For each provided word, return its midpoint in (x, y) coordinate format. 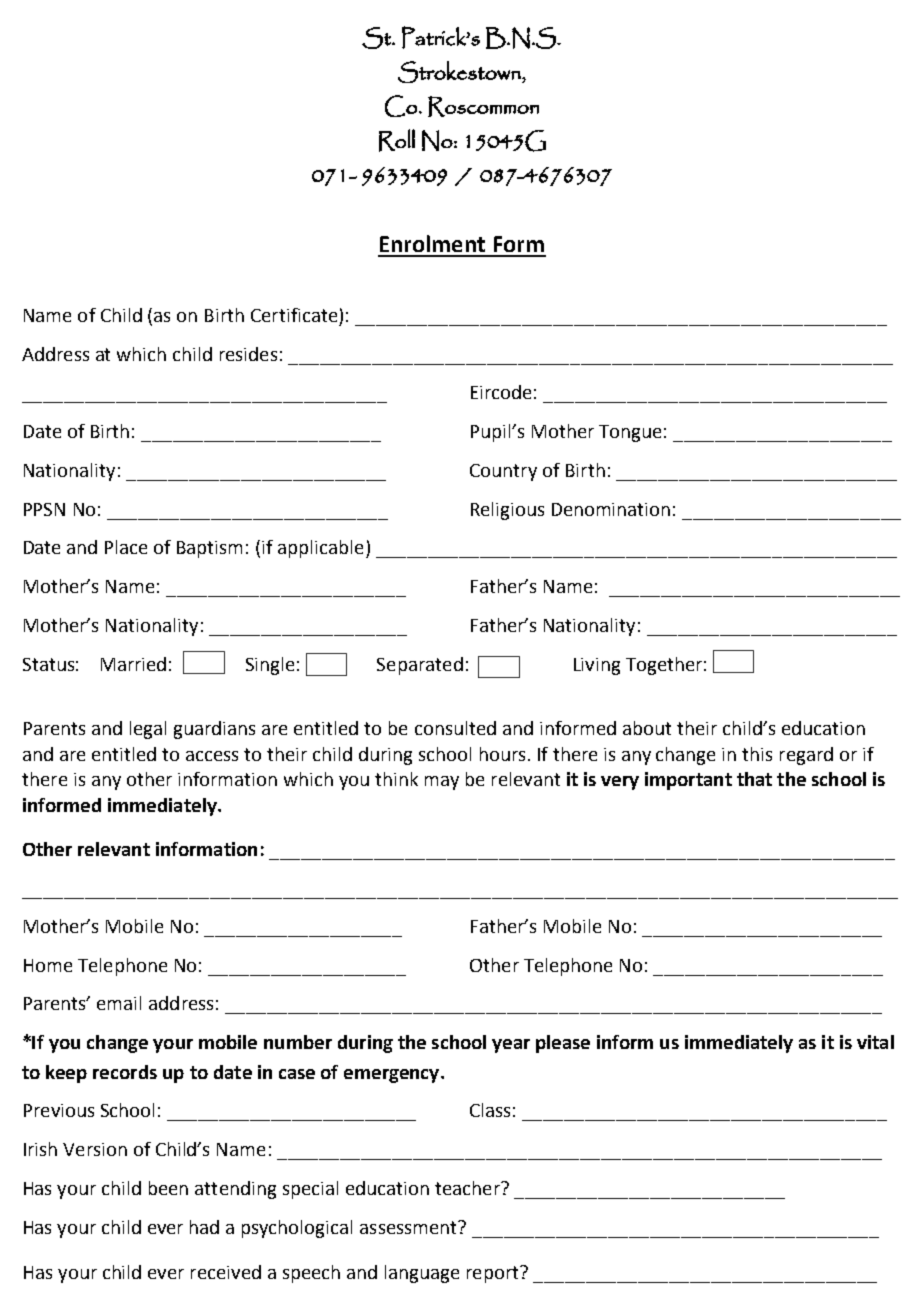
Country (503, 472)
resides (248, 354)
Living (597, 666)
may (442, 783)
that (754, 779)
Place (126, 547)
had (204, 1227)
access (212, 756)
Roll (397, 140)
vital (875, 1042)
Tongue (630, 433)
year (511, 1046)
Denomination (611, 509)
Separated (420, 666)
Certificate (294, 315)
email (119, 1003)
